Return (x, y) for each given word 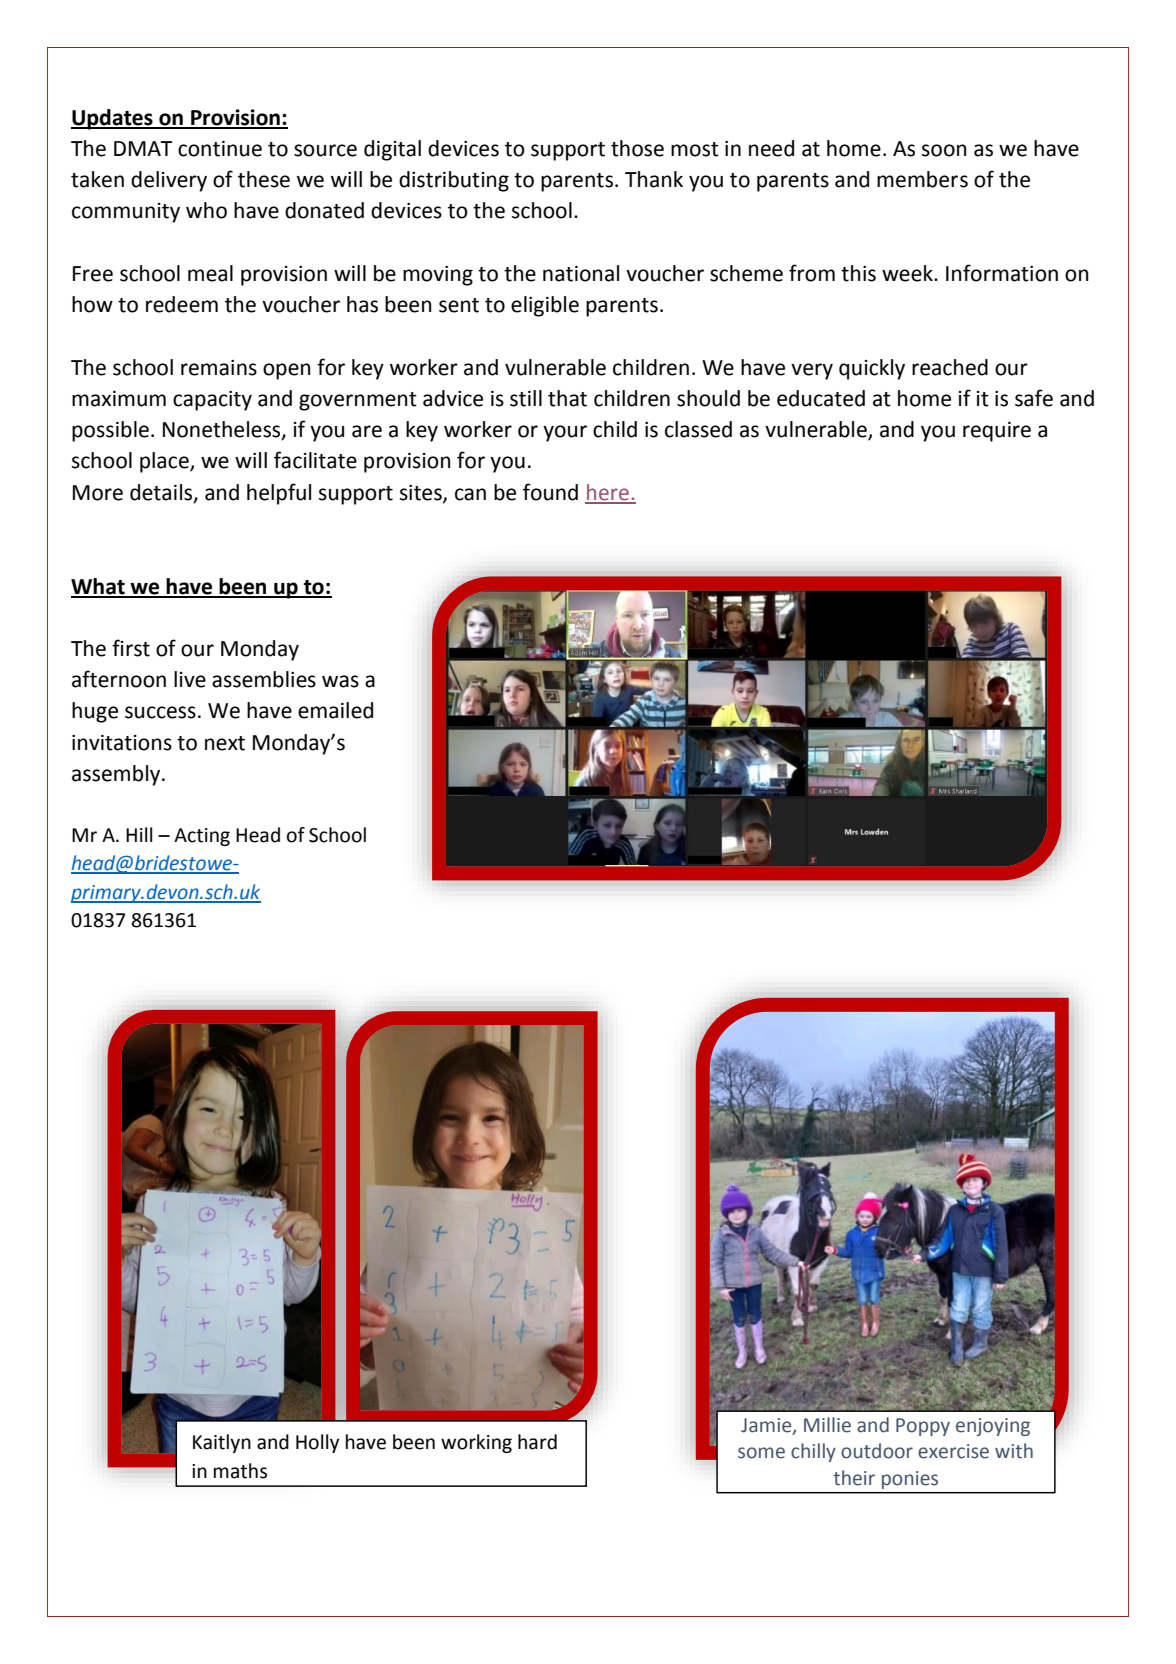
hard (537, 1442)
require (997, 432)
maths (240, 1471)
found (550, 492)
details (162, 493)
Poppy (923, 1427)
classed (698, 429)
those (637, 148)
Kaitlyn (222, 1443)
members (922, 179)
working (476, 1443)
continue (220, 149)
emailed (335, 710)
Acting (202, 837)
